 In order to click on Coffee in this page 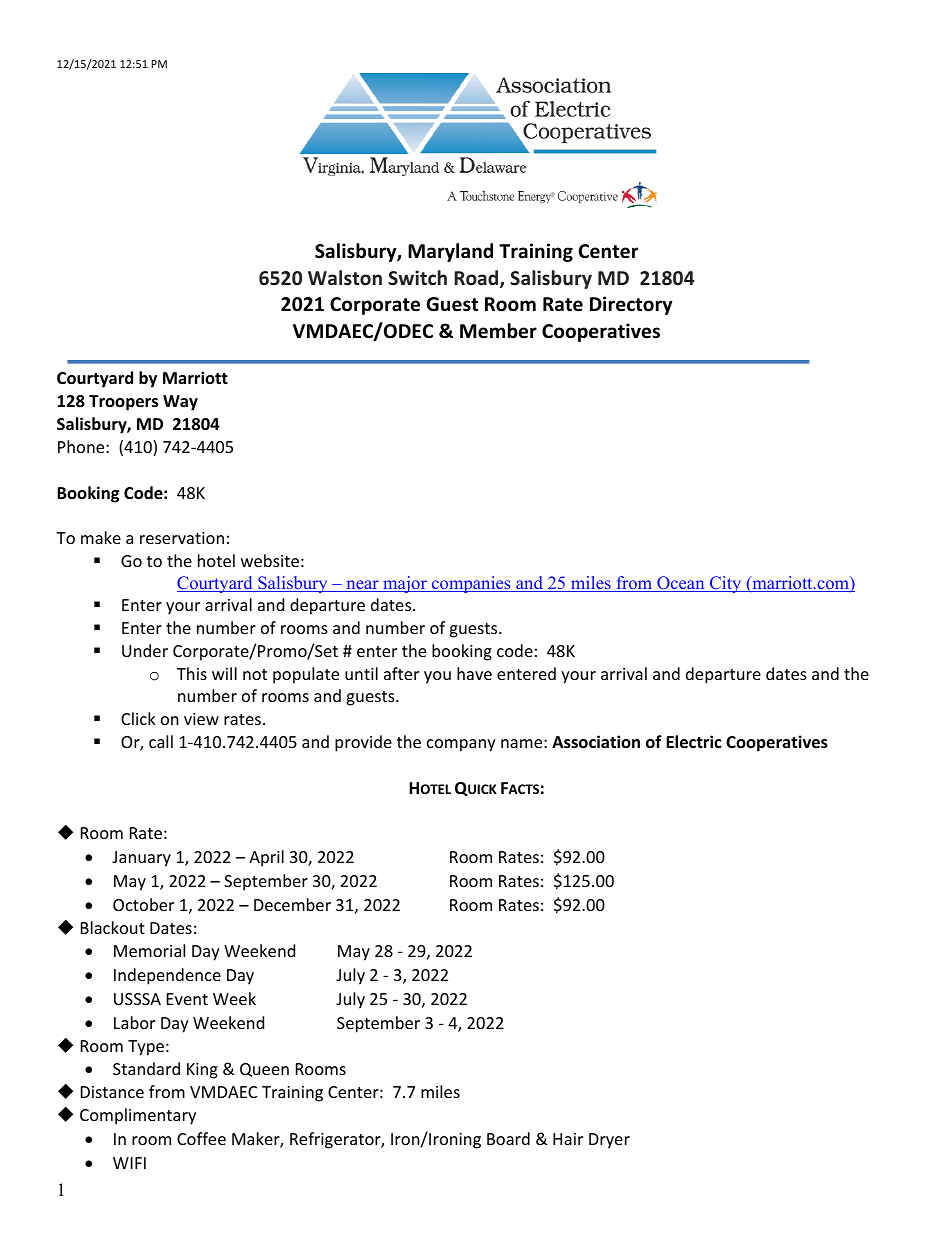, I will do `click(201, 1138)`.
